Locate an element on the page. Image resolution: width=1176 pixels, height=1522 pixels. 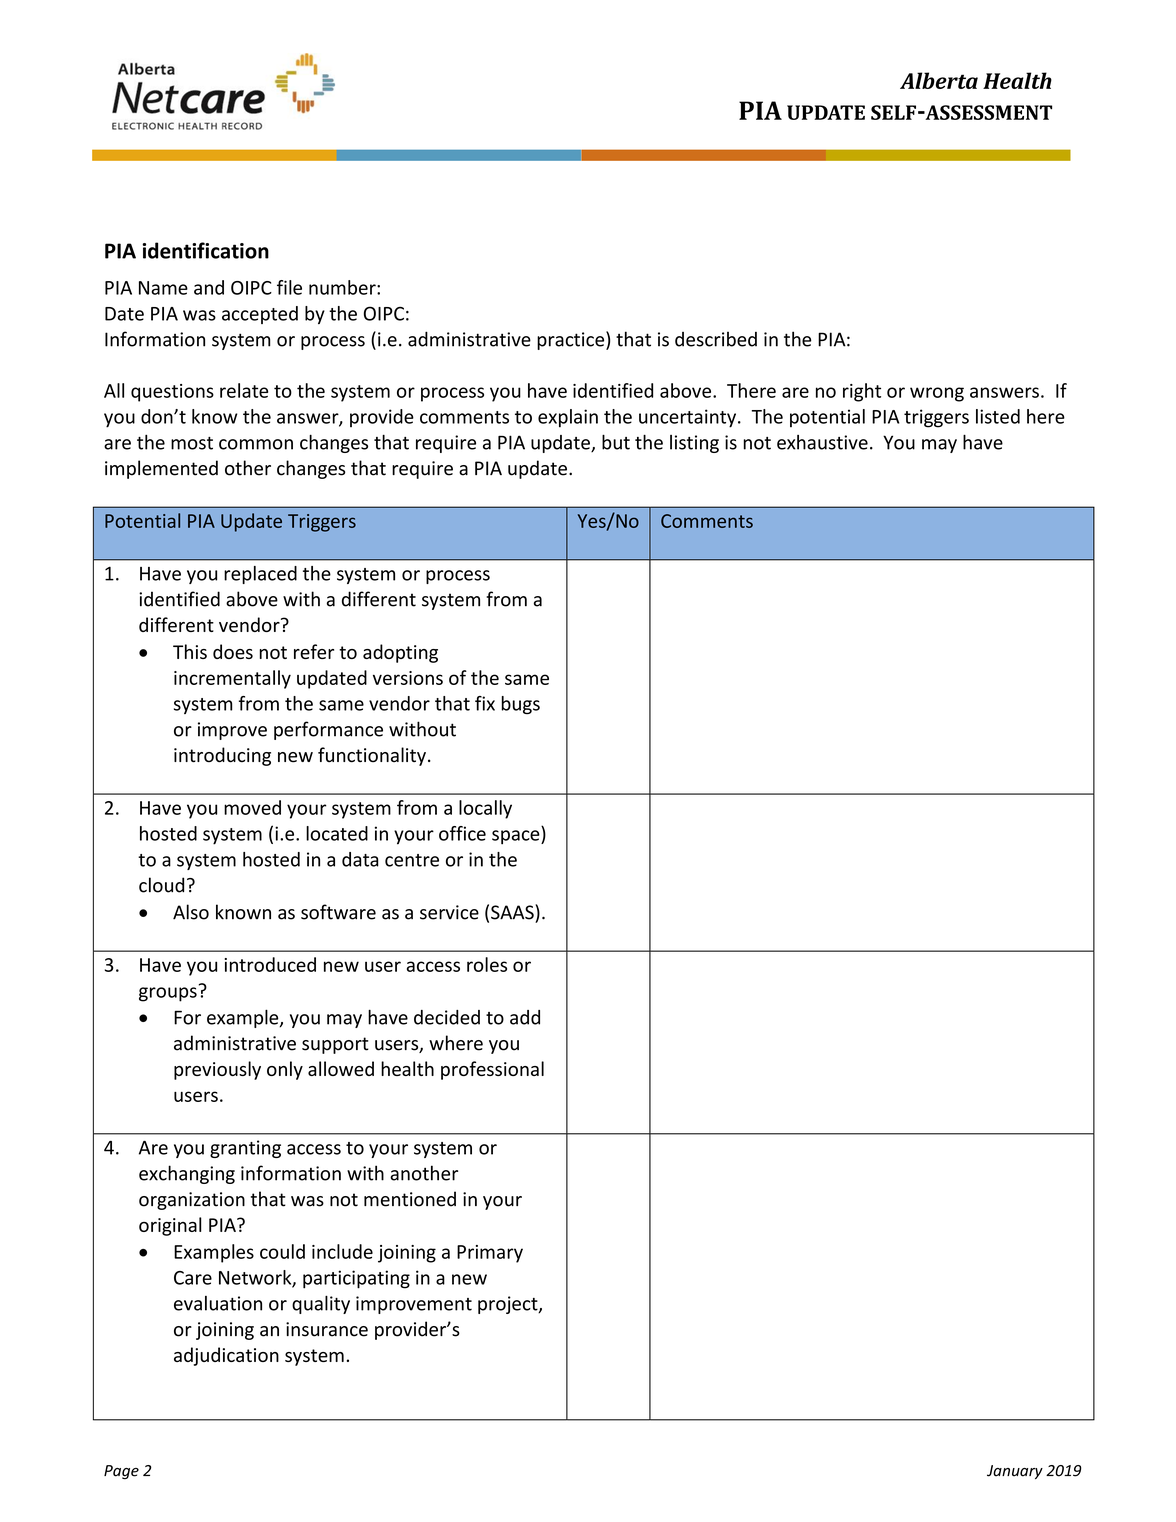
common is located at coordinates (256, 444).
